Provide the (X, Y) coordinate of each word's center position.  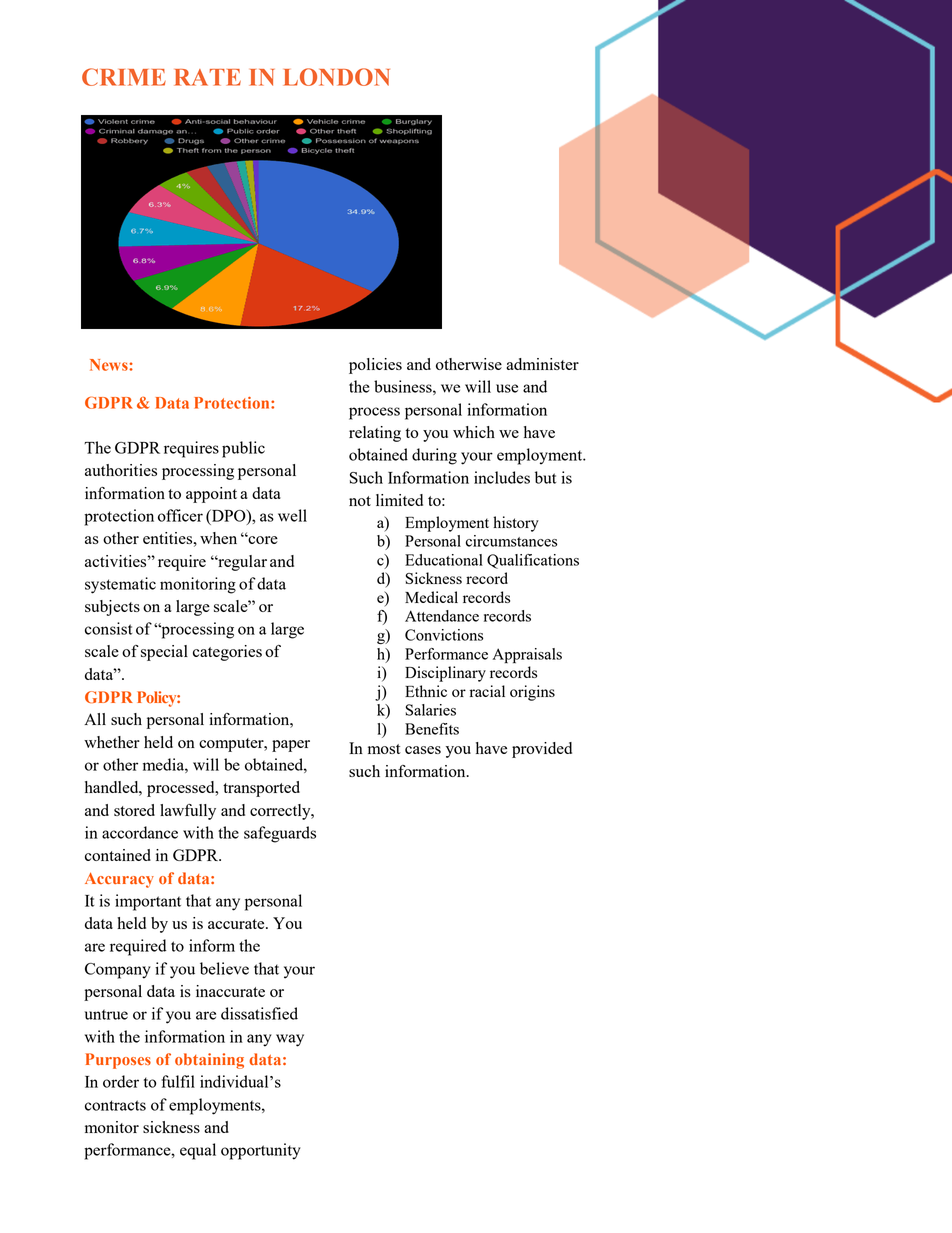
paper (291, 746)
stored (134, 810)
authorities (121, 470)
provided (542, 750)
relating (375, 434)
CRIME (124, 77)
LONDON (336, 77)
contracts (115, 1105)
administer (542, 364)
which (474, 432)
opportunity (261, 1151)
